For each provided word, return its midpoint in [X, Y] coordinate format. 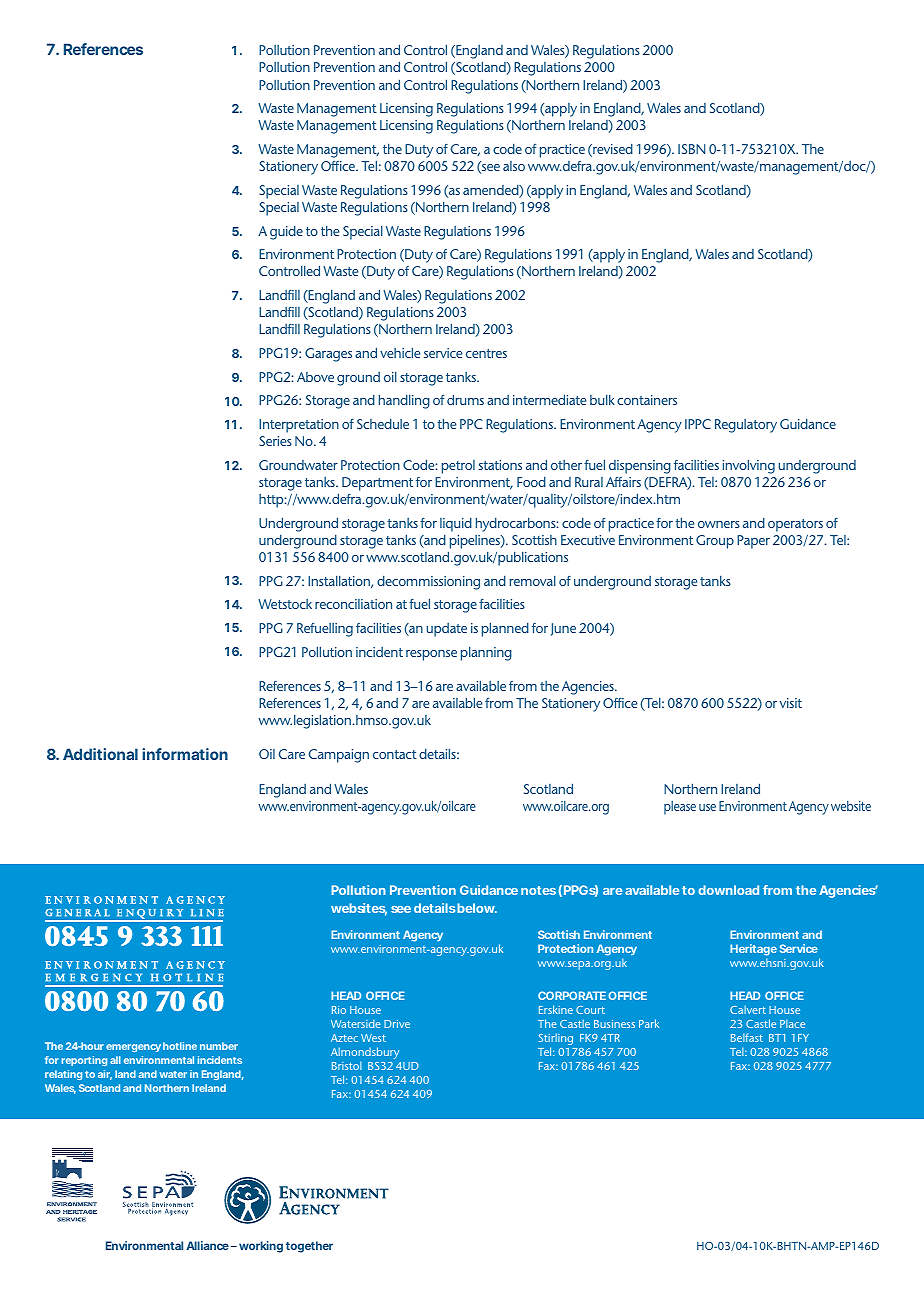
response [431, 655]
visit [791, 703]
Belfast [747, 1037]
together [309, 1247]
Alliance [207, 1245]
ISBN [691, 149]
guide [286, 232]
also [514, 166]
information [185, 754]
